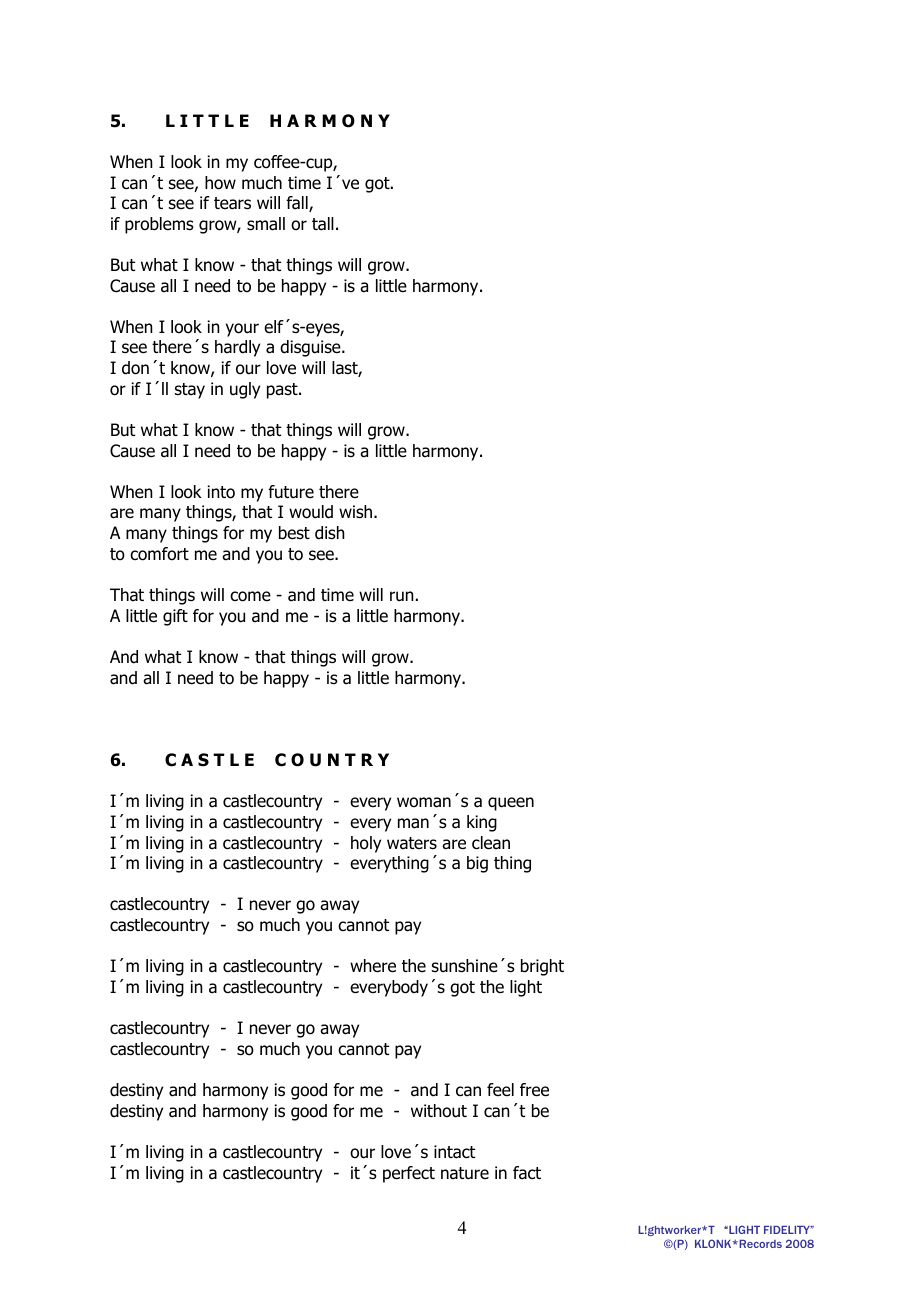 Image resolution: width=924 pixels, height=1308 pixels. What do you see at coordinates (298, 204) in the screenshot?
I see `fall` at bounding box center [298, 204].
